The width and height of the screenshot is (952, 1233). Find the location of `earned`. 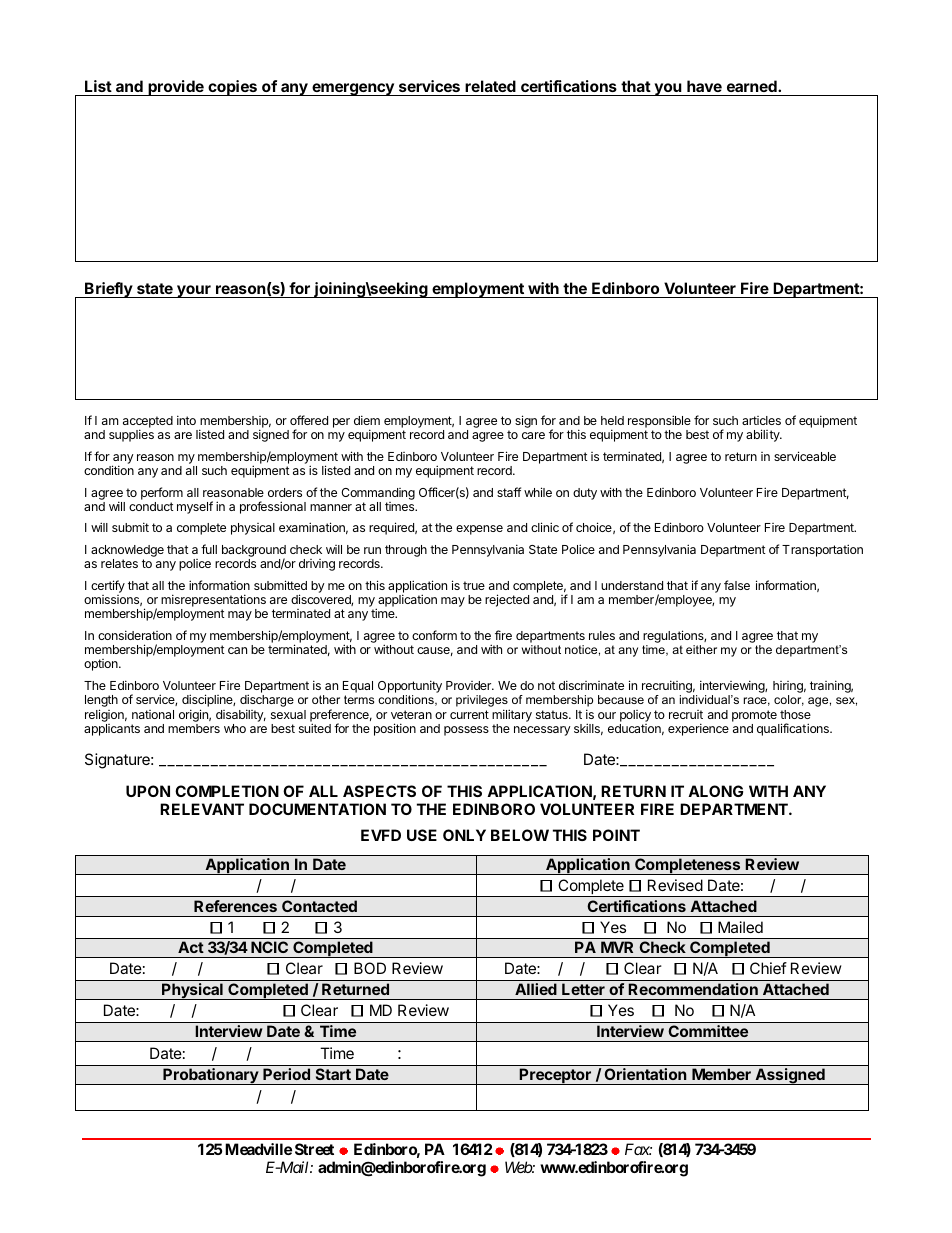

earned is located at coordinates (753, 86).
